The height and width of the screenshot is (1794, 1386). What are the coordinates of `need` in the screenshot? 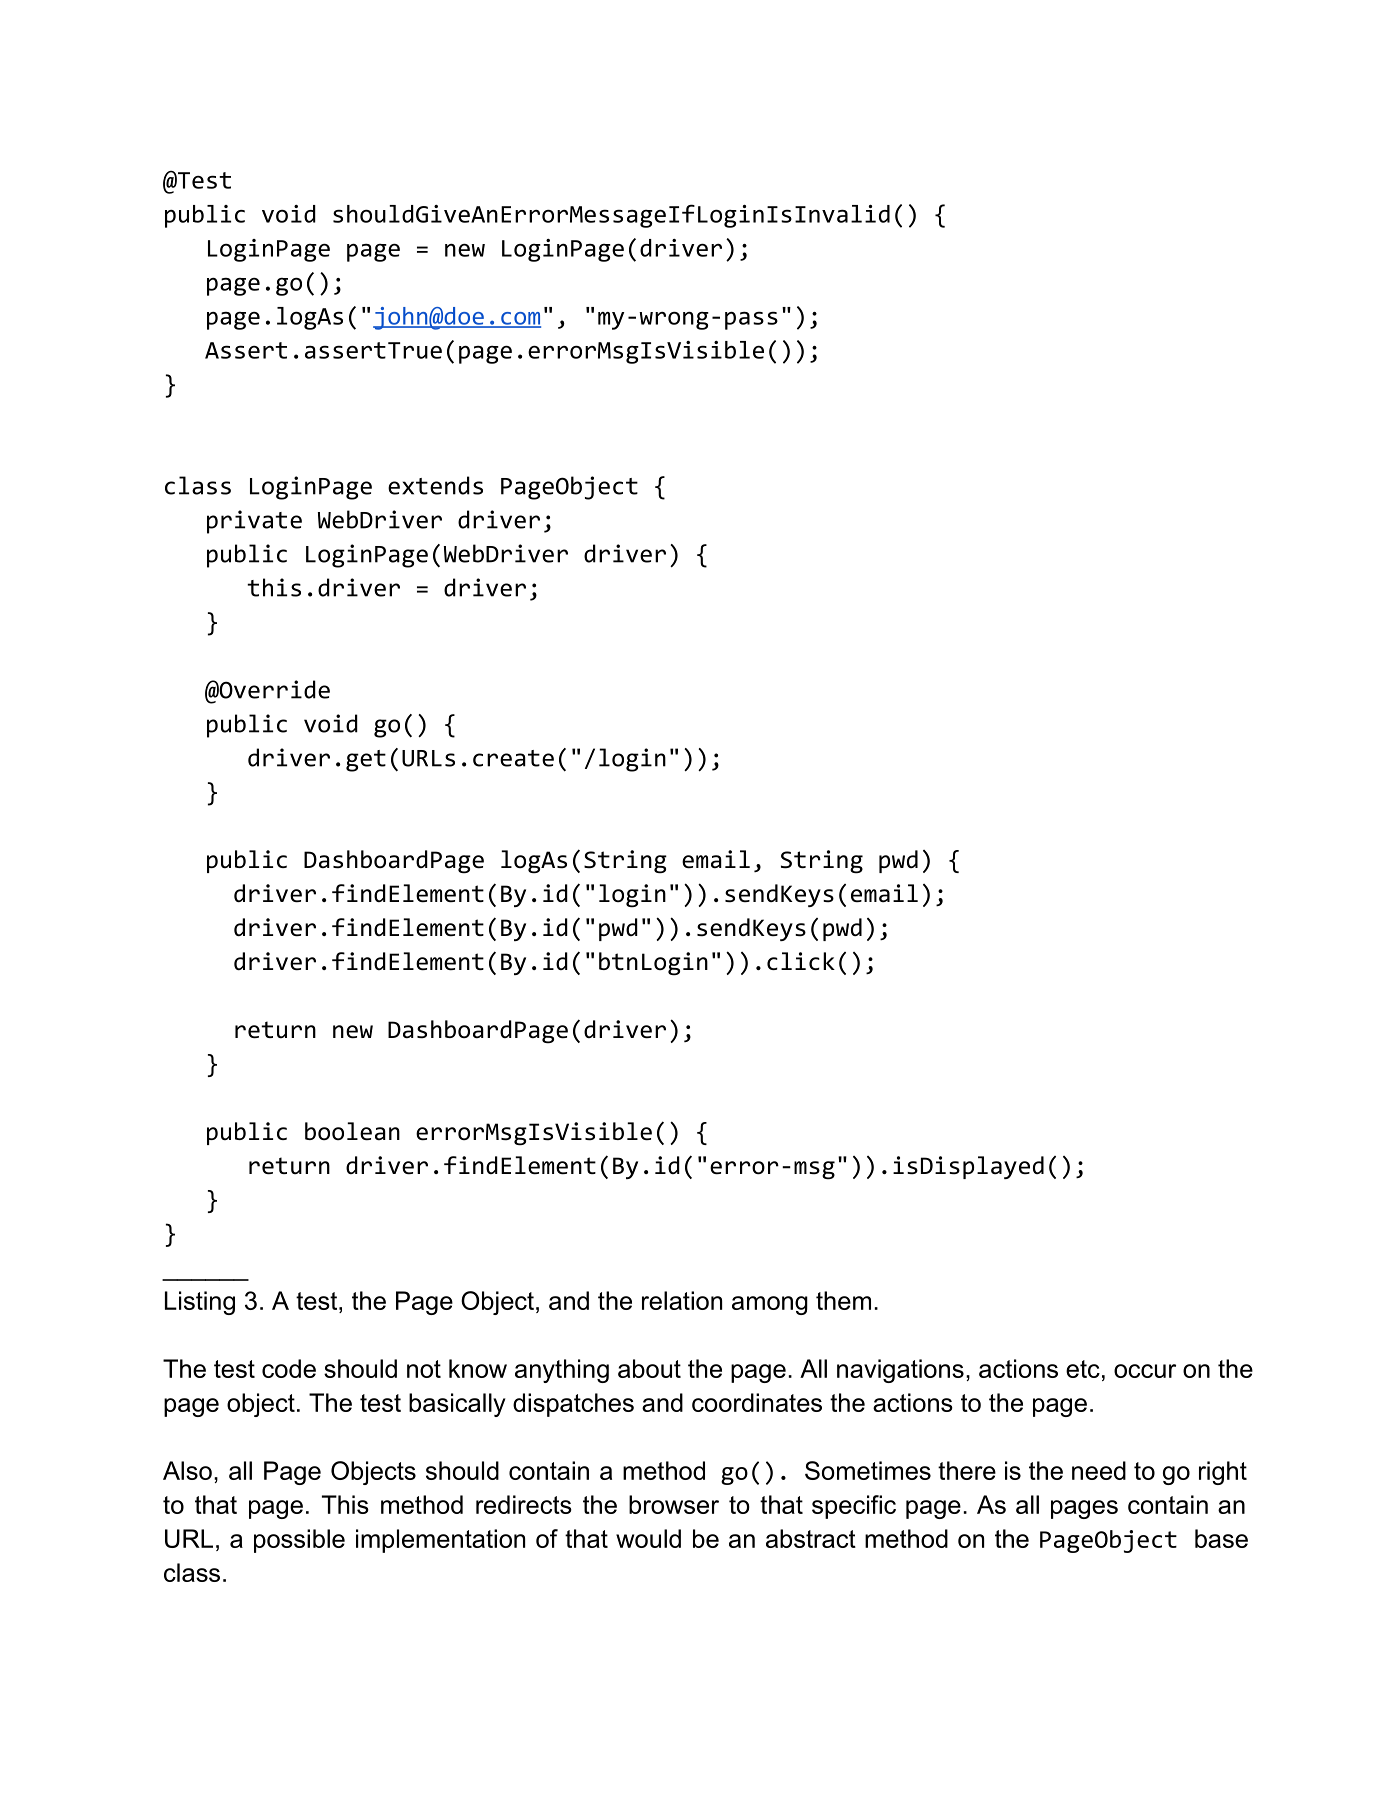 It's located at (1099, 1470).
